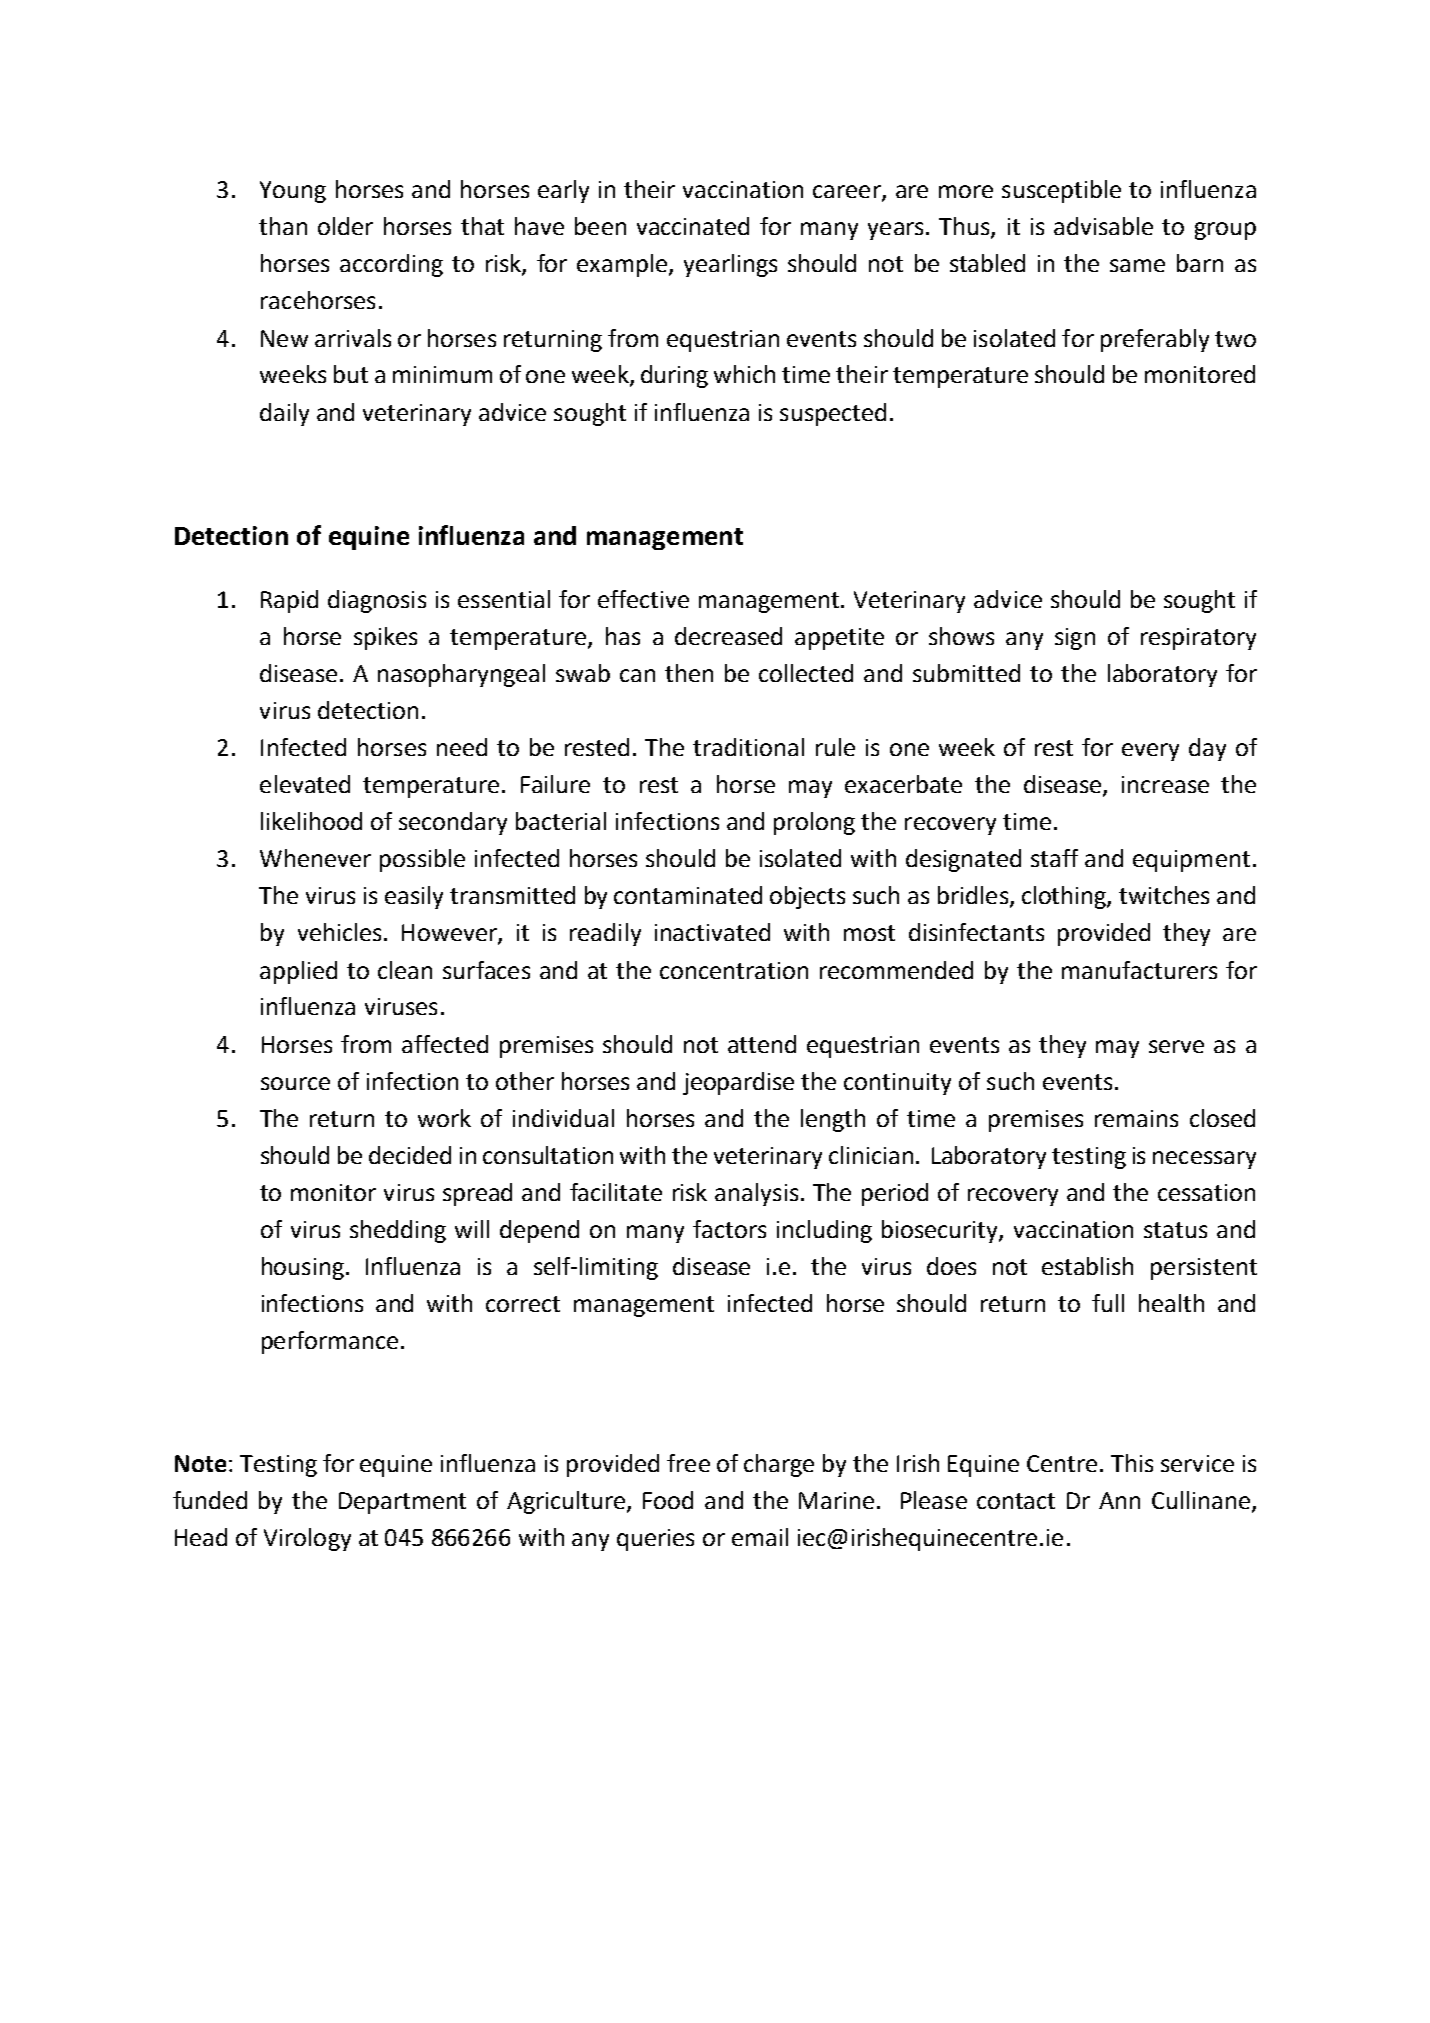 The height and width of the screenshot is (2023, 1430). I want to click on advisable, so click(1103, 226).
